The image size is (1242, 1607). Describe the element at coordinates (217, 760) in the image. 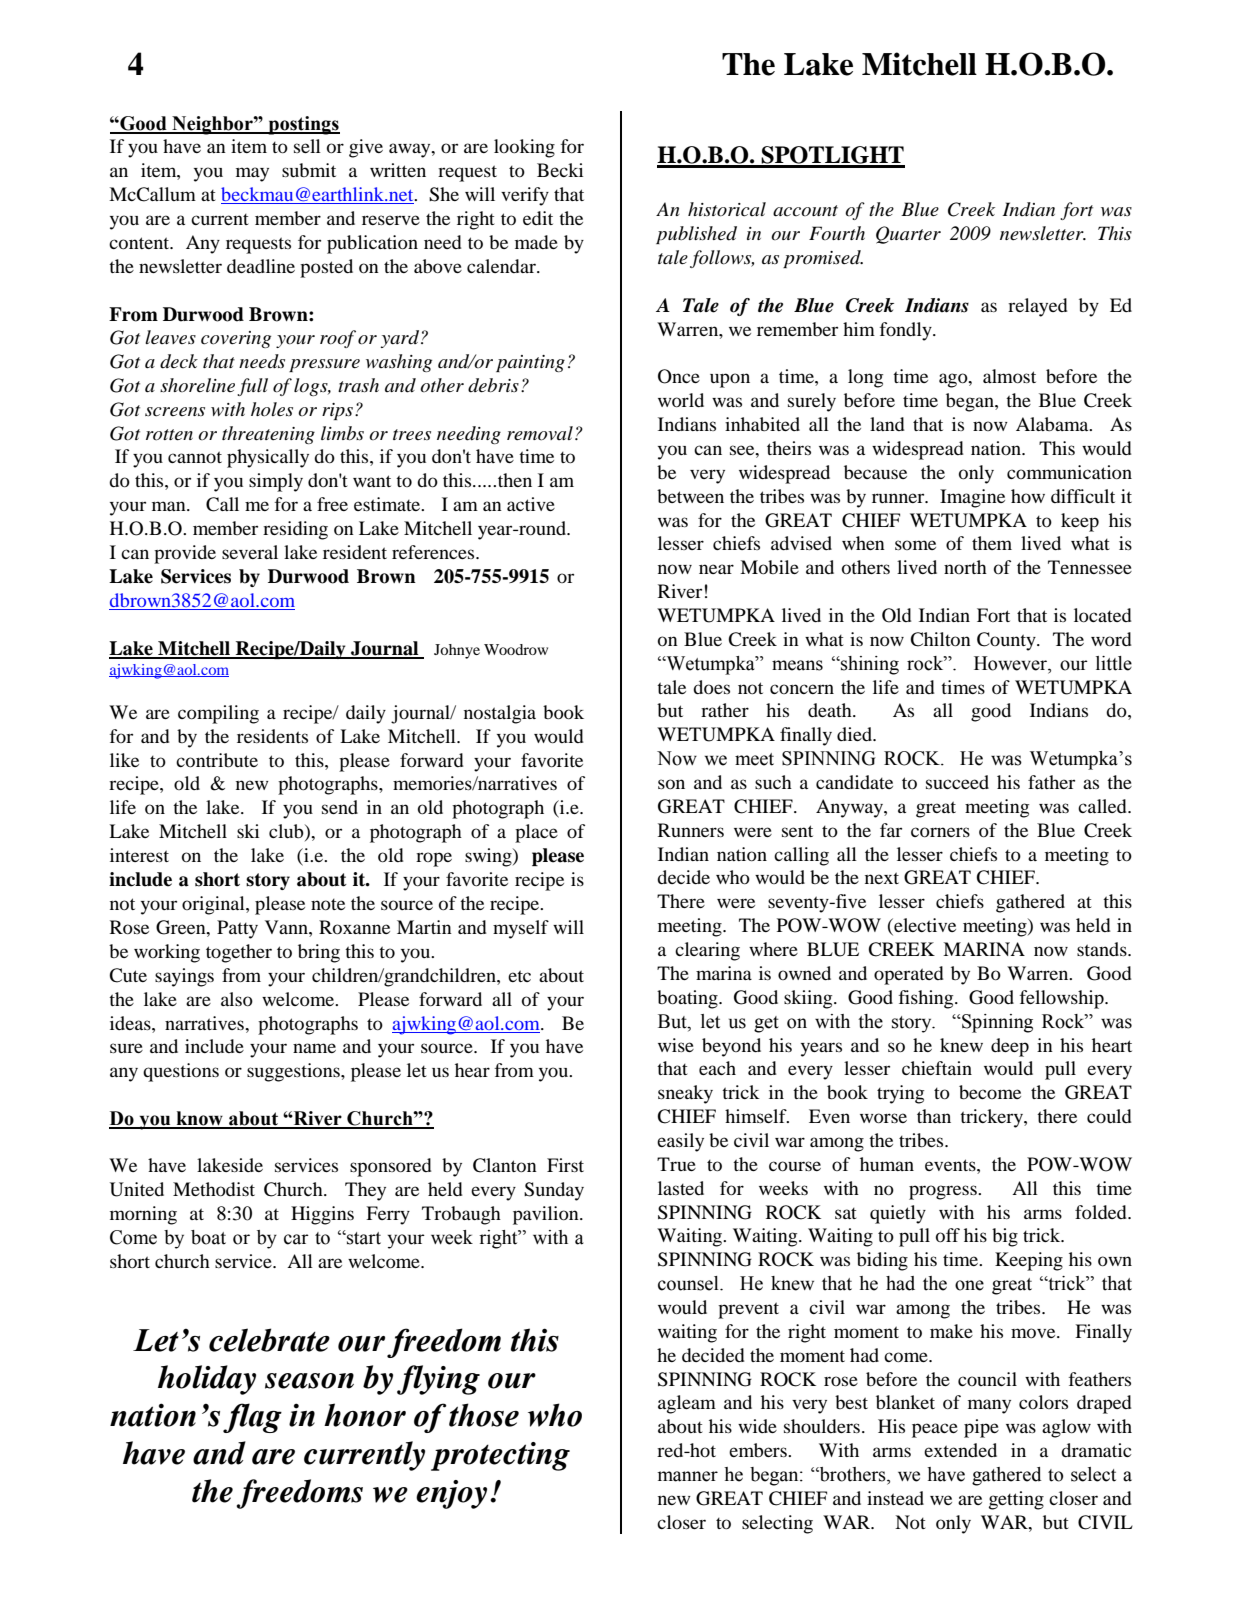

I see `contribute` at that location.
